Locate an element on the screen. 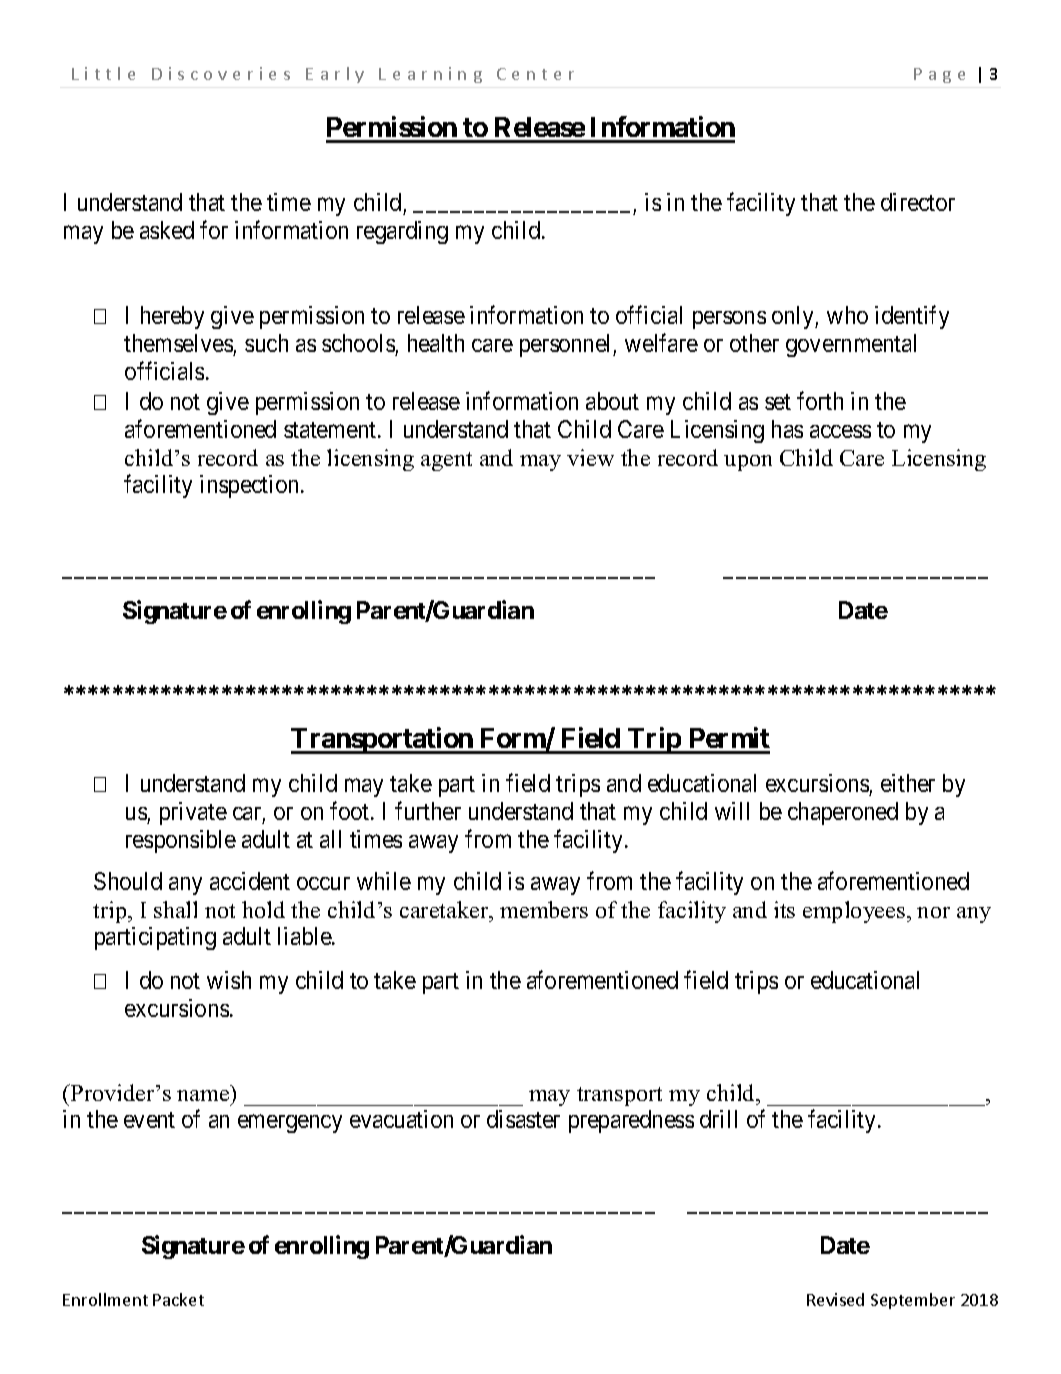 This screenshot has height=1374, width=1061. disaster is located at coordinates (523, 1119).
